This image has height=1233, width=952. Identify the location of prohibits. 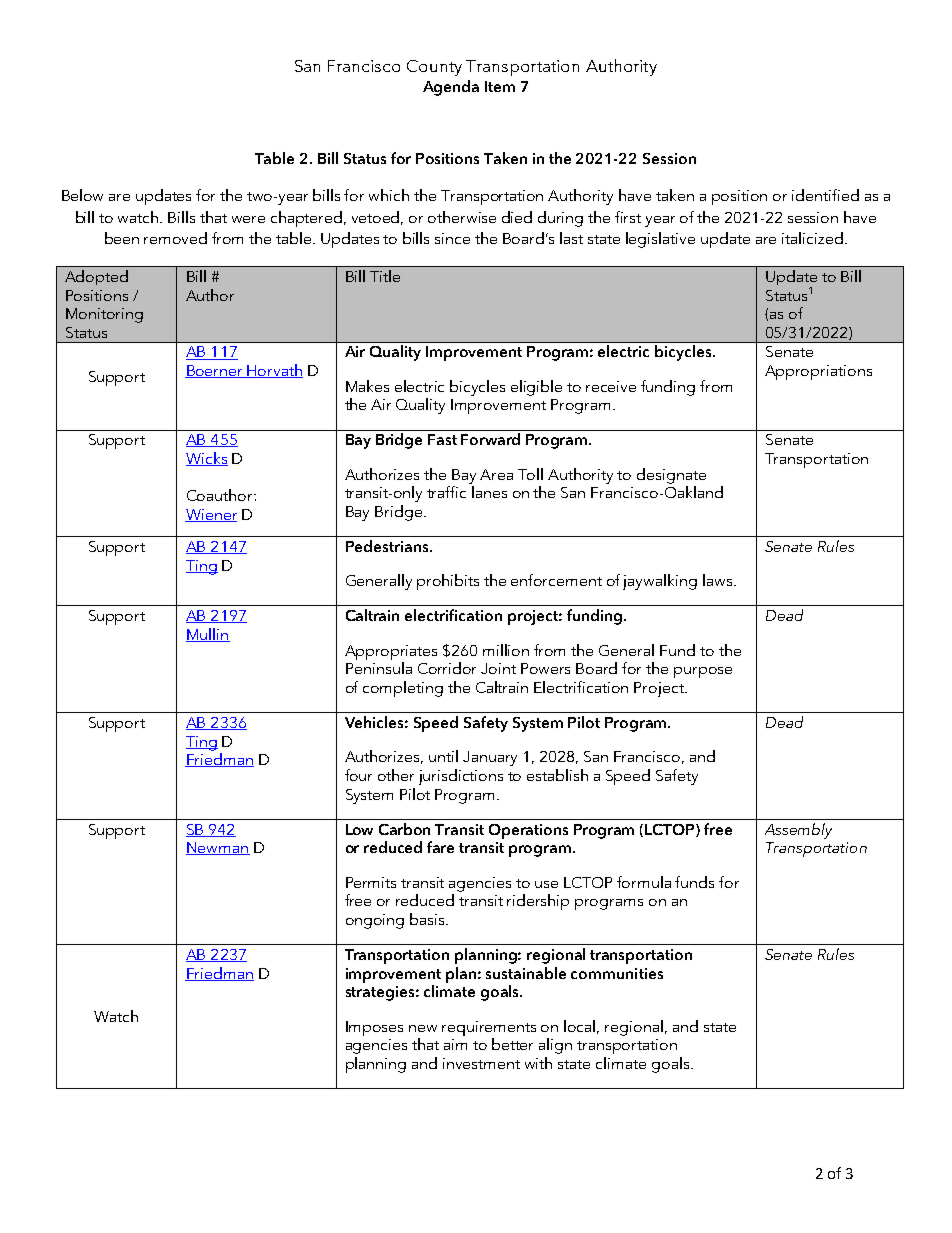
(448, 582).
